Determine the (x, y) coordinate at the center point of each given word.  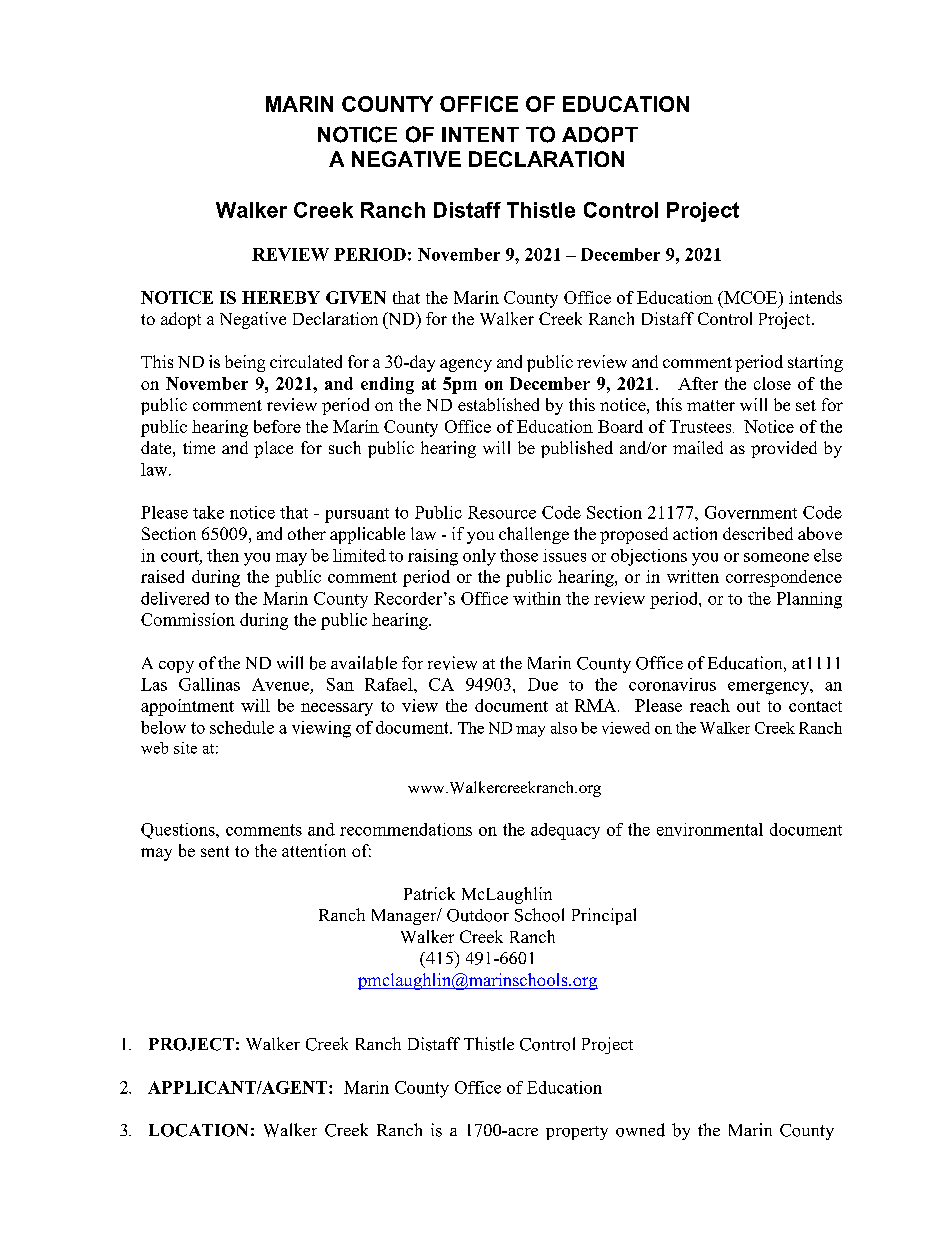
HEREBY (281, 297)
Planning (809, 600)
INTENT (480, 134)
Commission (188, 619)
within (537, 598)
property (577, 1133)
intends (815, 297)
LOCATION (198, 1130)
